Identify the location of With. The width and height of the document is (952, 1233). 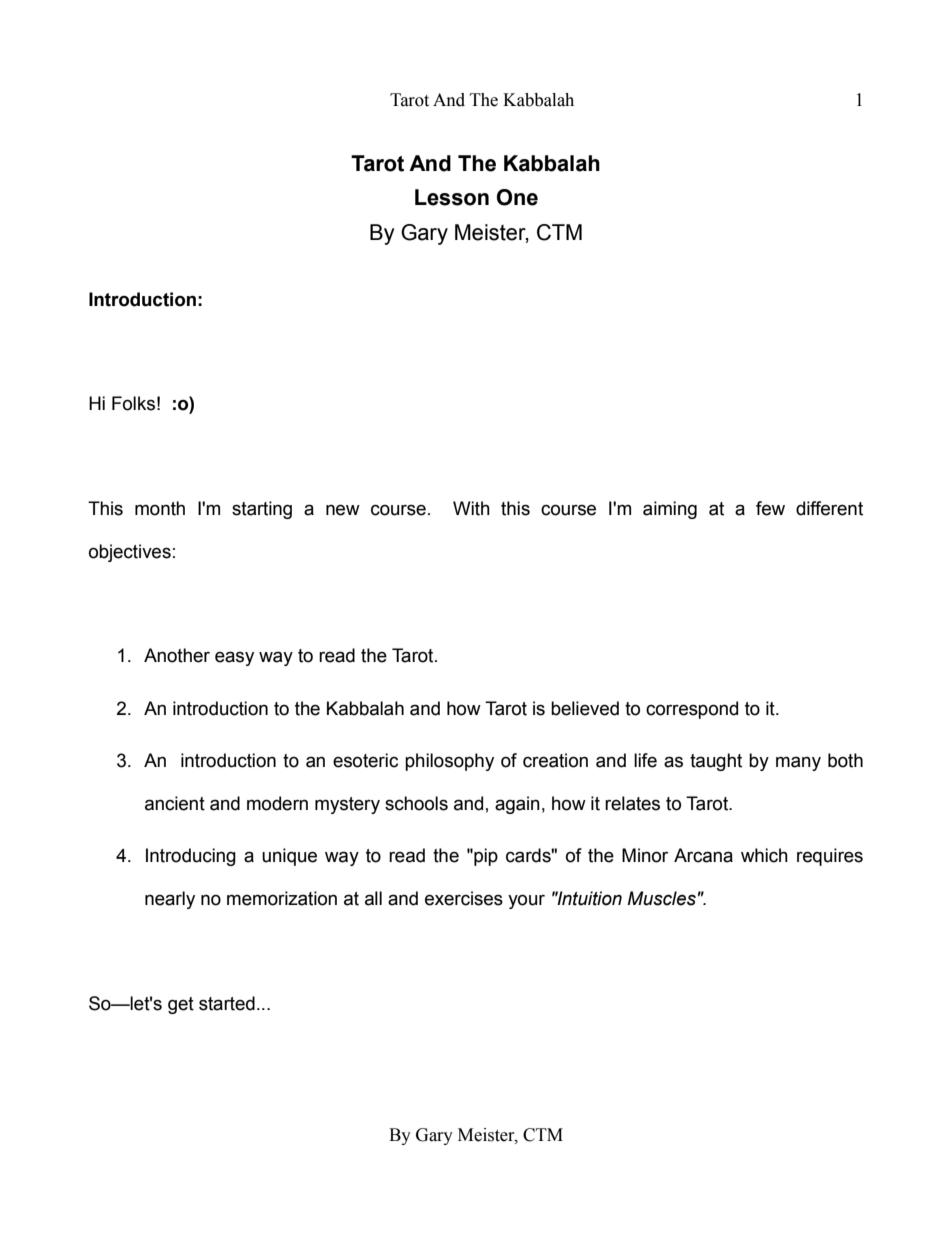
(471, 508).
